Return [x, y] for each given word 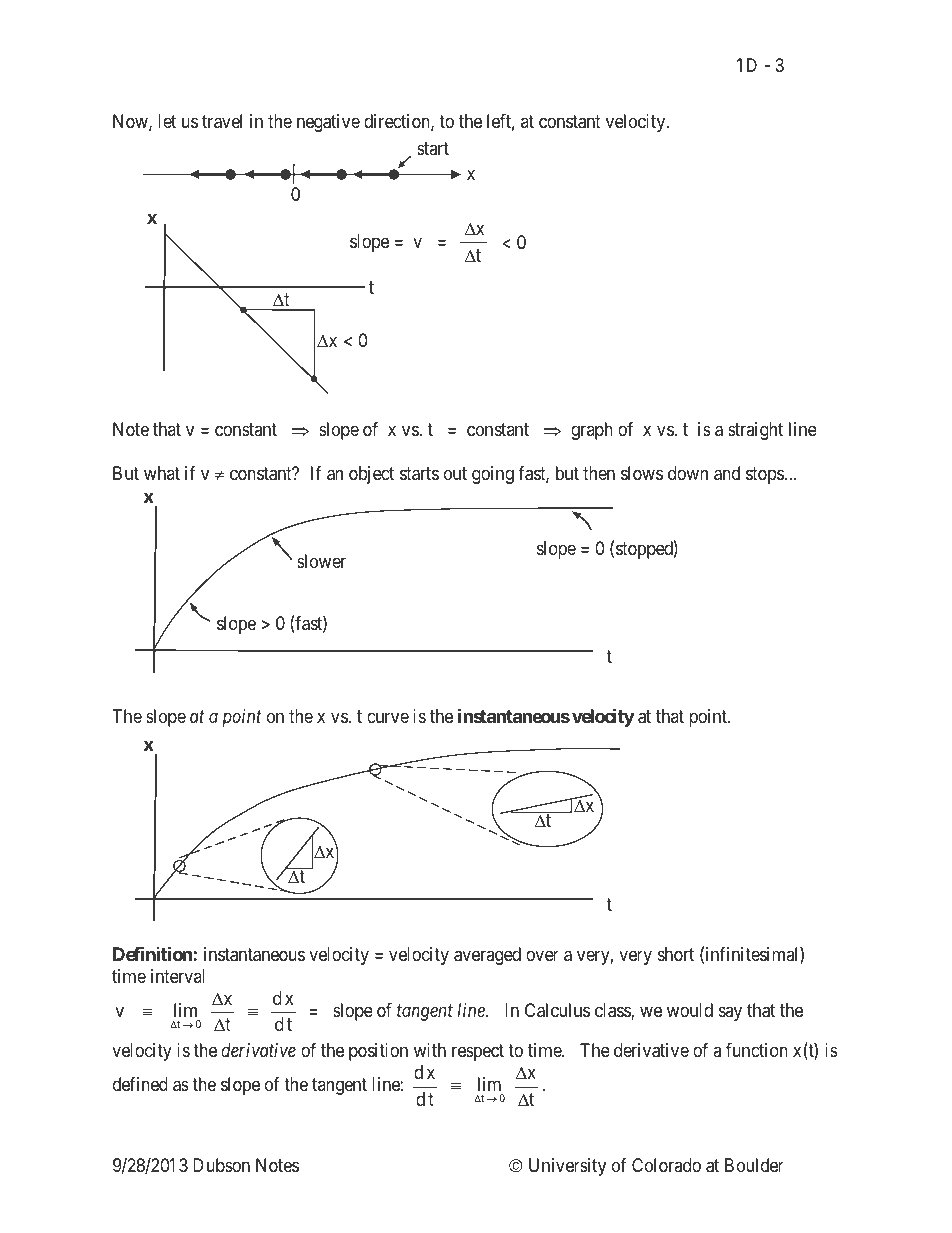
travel [222, 121]
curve [388, 717]
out [455, 473]
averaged [487, 956]
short [676, 954]
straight [755, 431]
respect [478, 1052]
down [688, 473]
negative [328, 123]
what [162, 473]
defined [140, 1084]
